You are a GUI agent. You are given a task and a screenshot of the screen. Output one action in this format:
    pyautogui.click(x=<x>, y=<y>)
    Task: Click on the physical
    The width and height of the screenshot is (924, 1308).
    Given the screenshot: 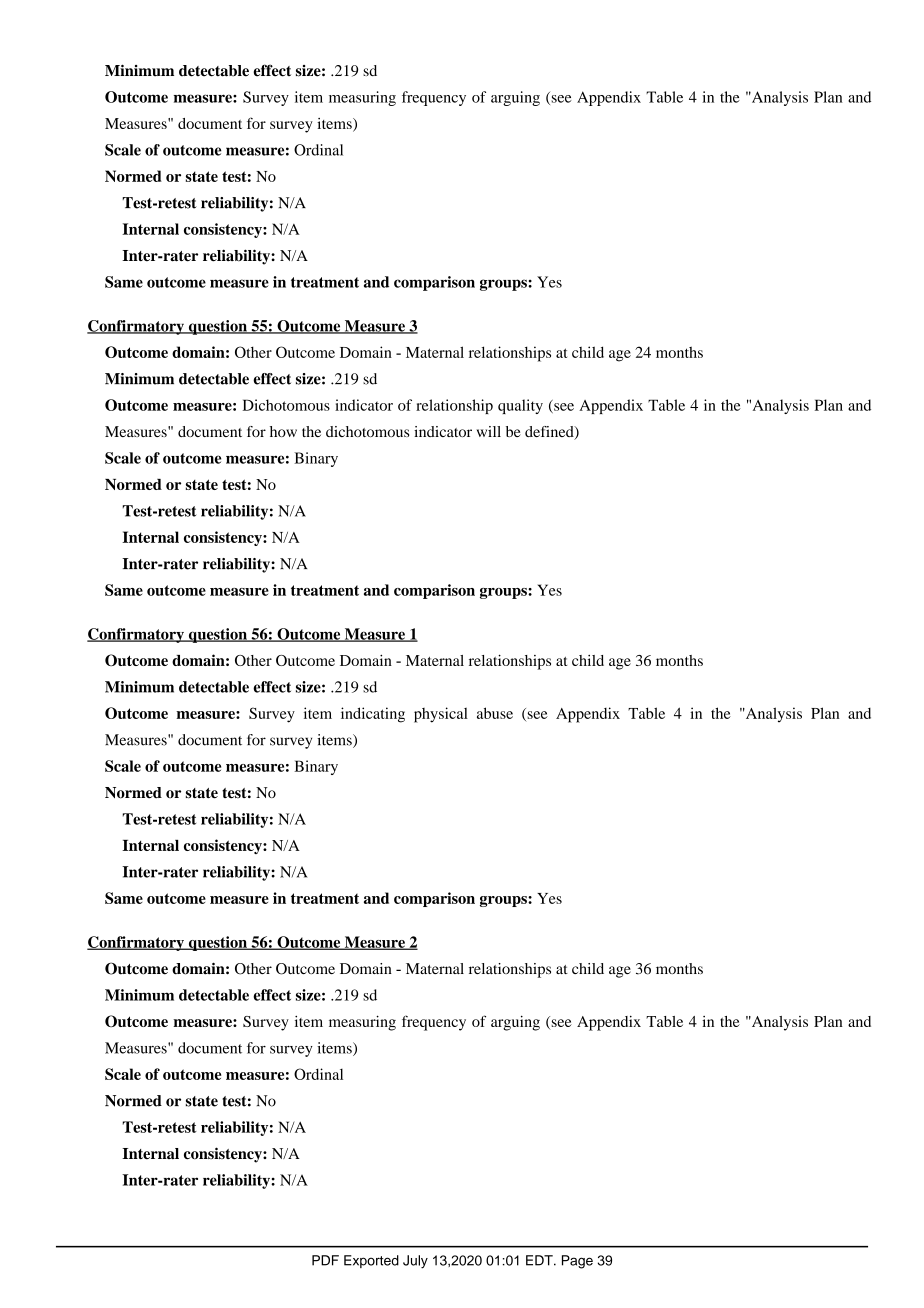 What is the action you would take?
    pyautogui.click(x=441, y=715)
